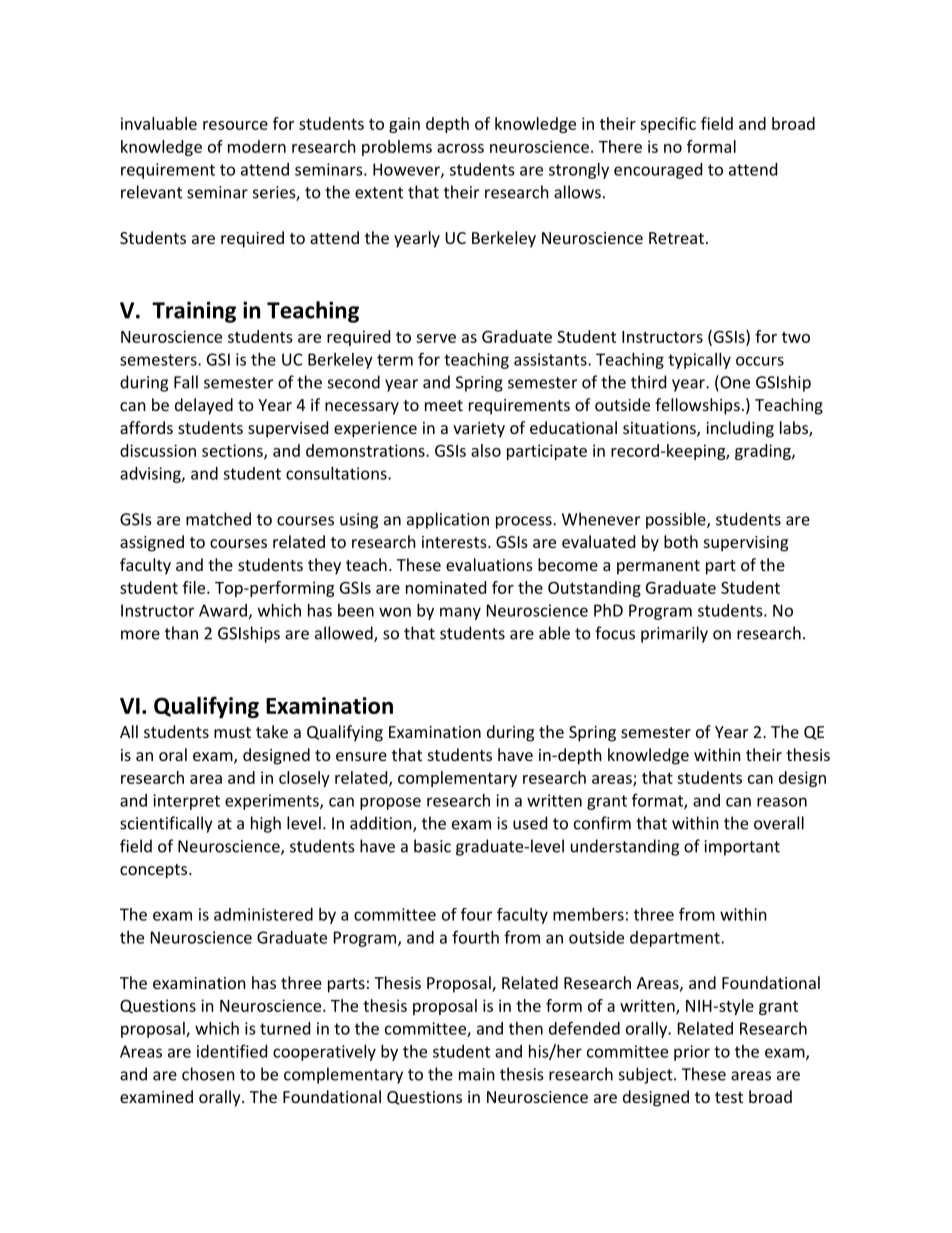 This screenshot has height=1233, width=952. What do you see at coordinates (477, 1074) in the screenshot?
I see `main` at bounding box center [477, 1074].
